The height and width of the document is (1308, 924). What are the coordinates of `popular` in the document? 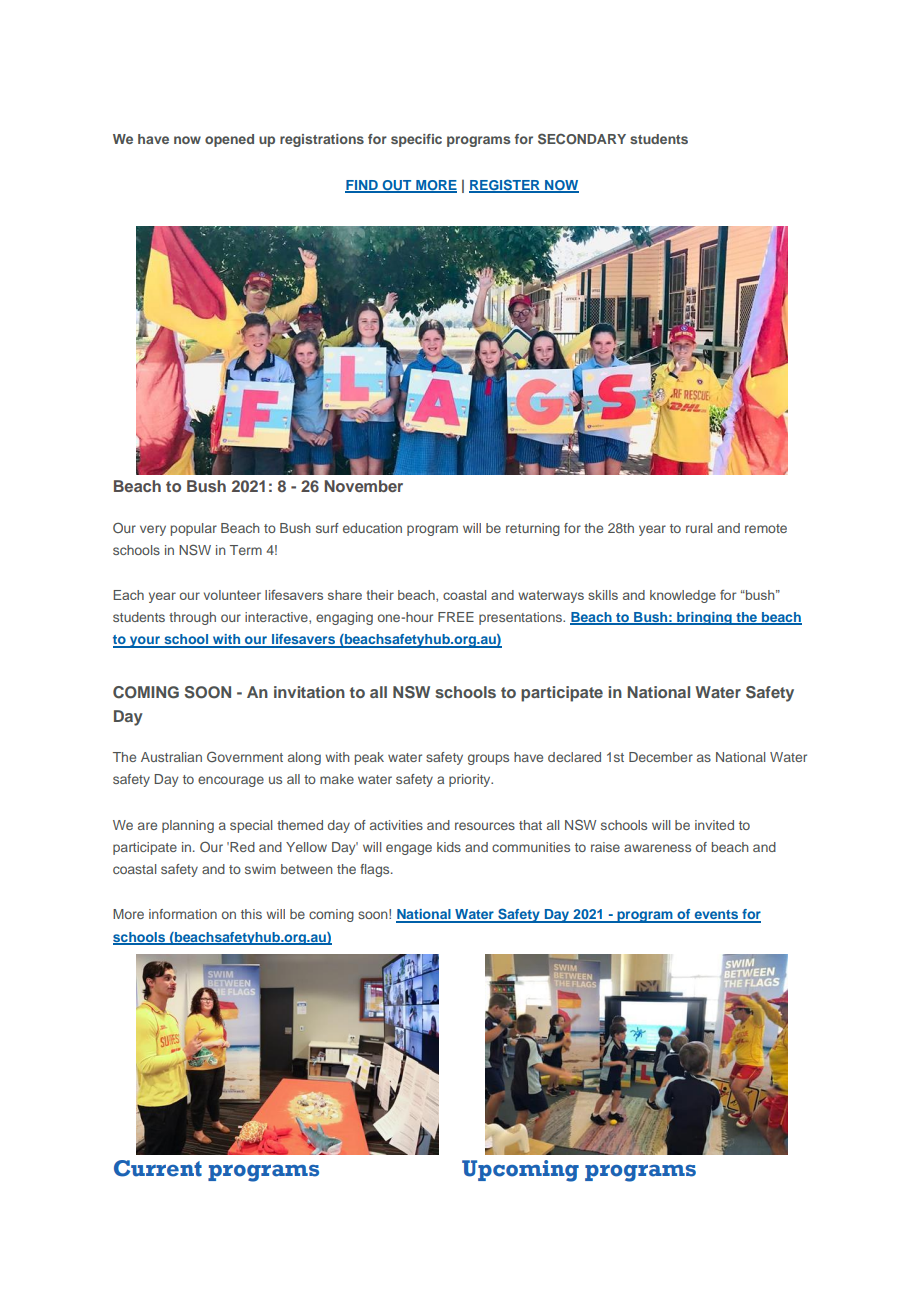 It's located at (194, 529).
